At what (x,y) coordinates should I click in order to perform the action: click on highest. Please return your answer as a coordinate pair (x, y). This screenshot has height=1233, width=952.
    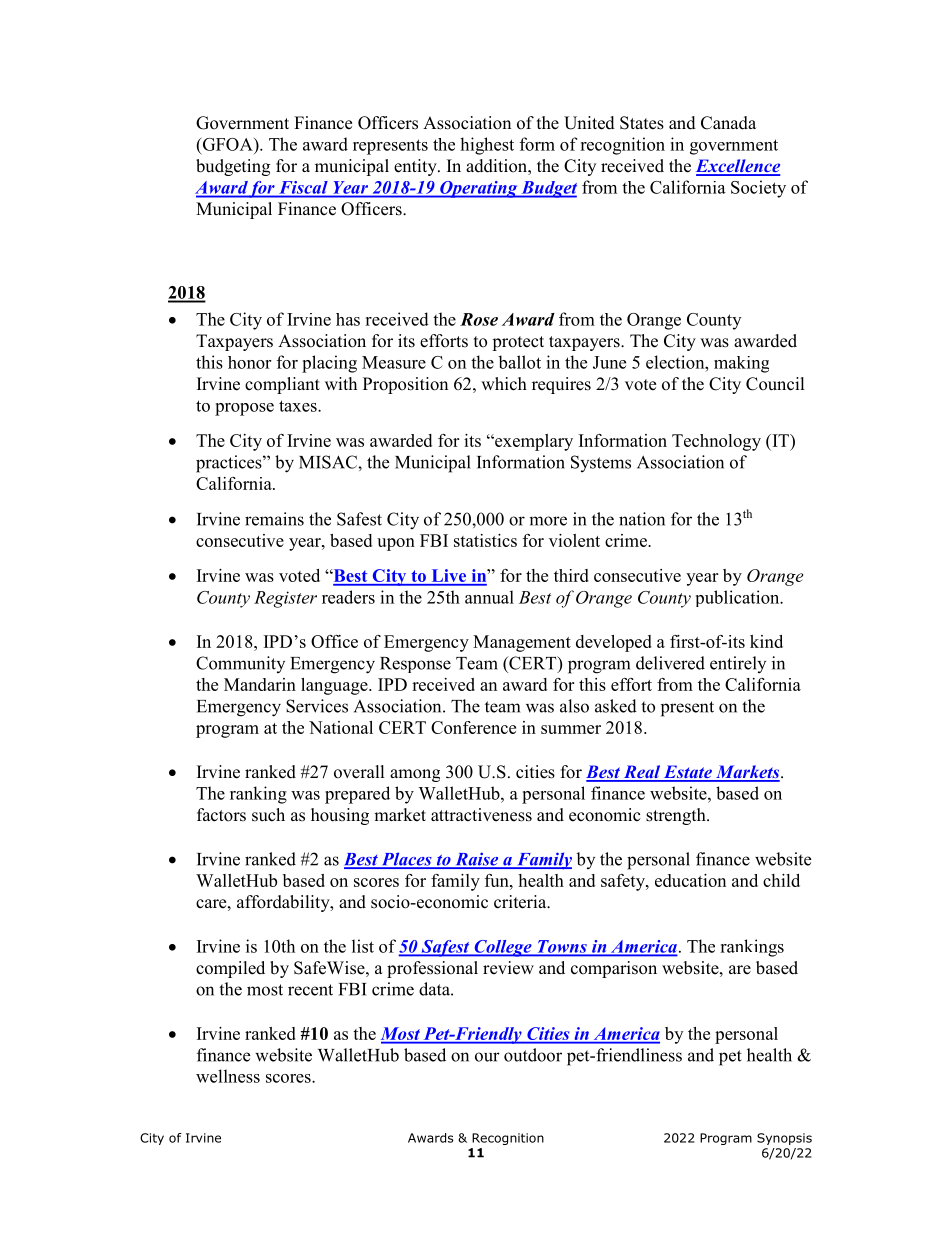
    Looking at the image, I should click on (487, 146).
